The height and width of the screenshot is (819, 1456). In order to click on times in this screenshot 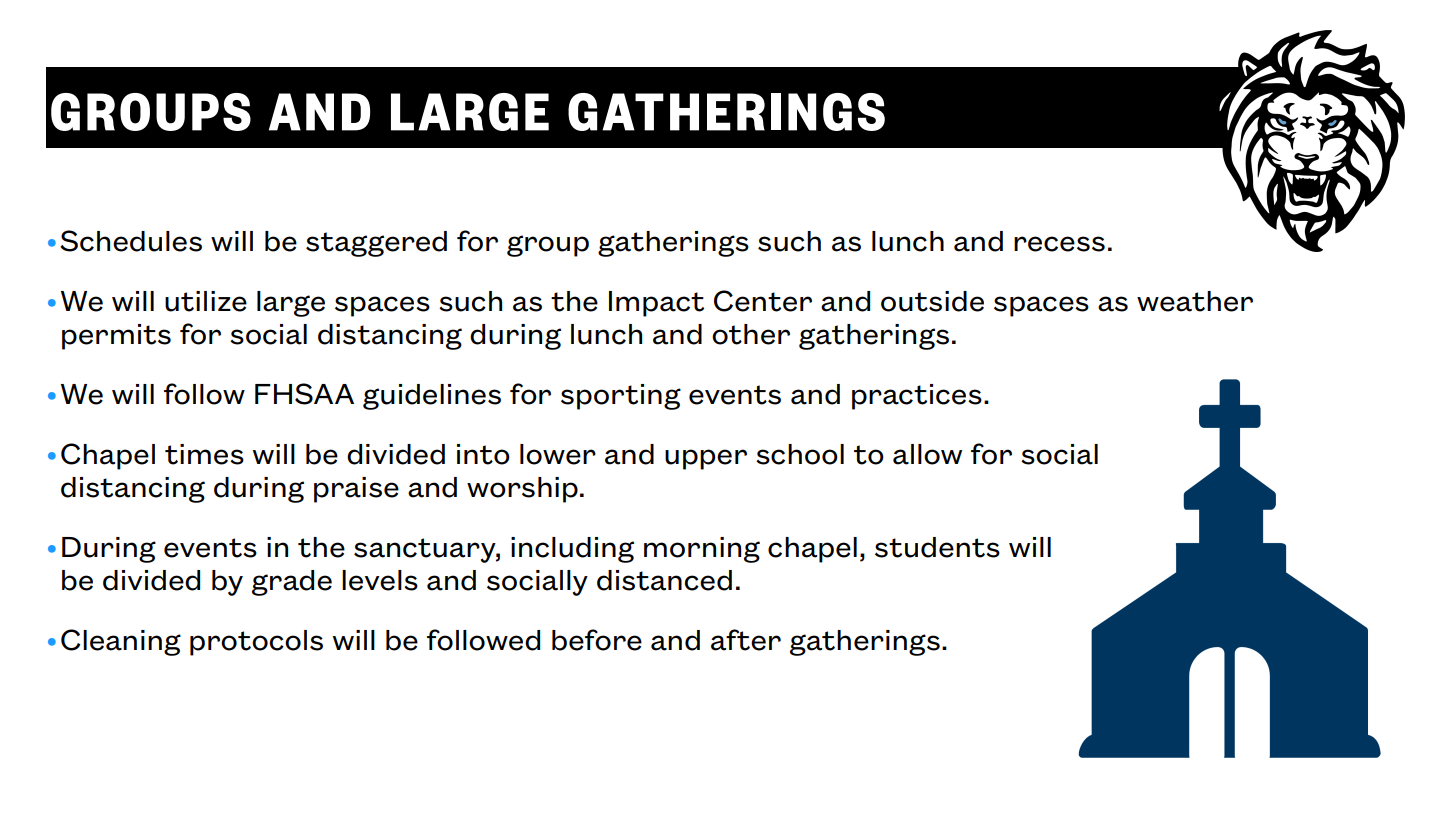, I will do `click(204, 454)`.
